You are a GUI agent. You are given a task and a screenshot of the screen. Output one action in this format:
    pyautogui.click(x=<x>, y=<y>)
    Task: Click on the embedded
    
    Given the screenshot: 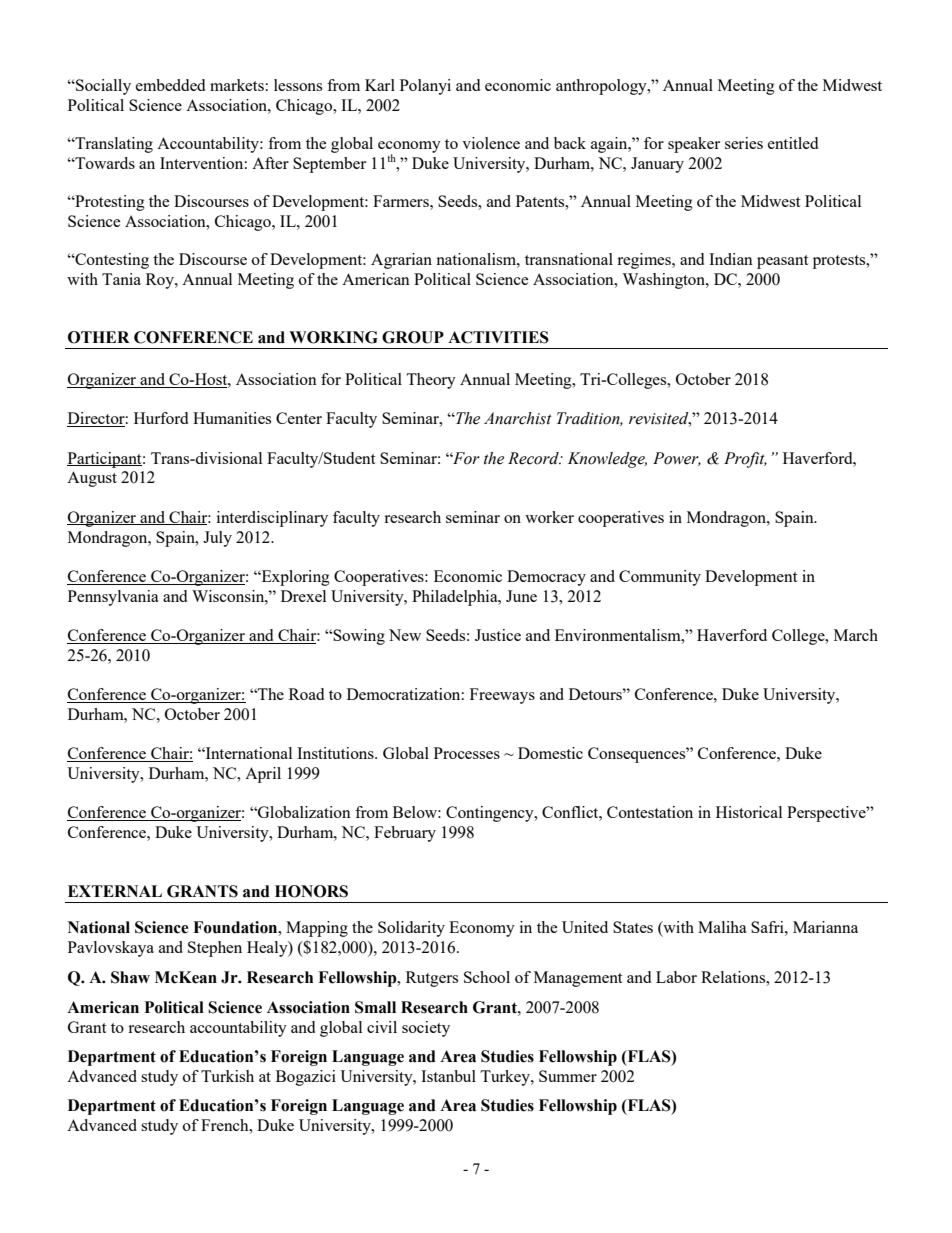 What is the action you would take?
    pyautogui.click(x=170, y=85)
